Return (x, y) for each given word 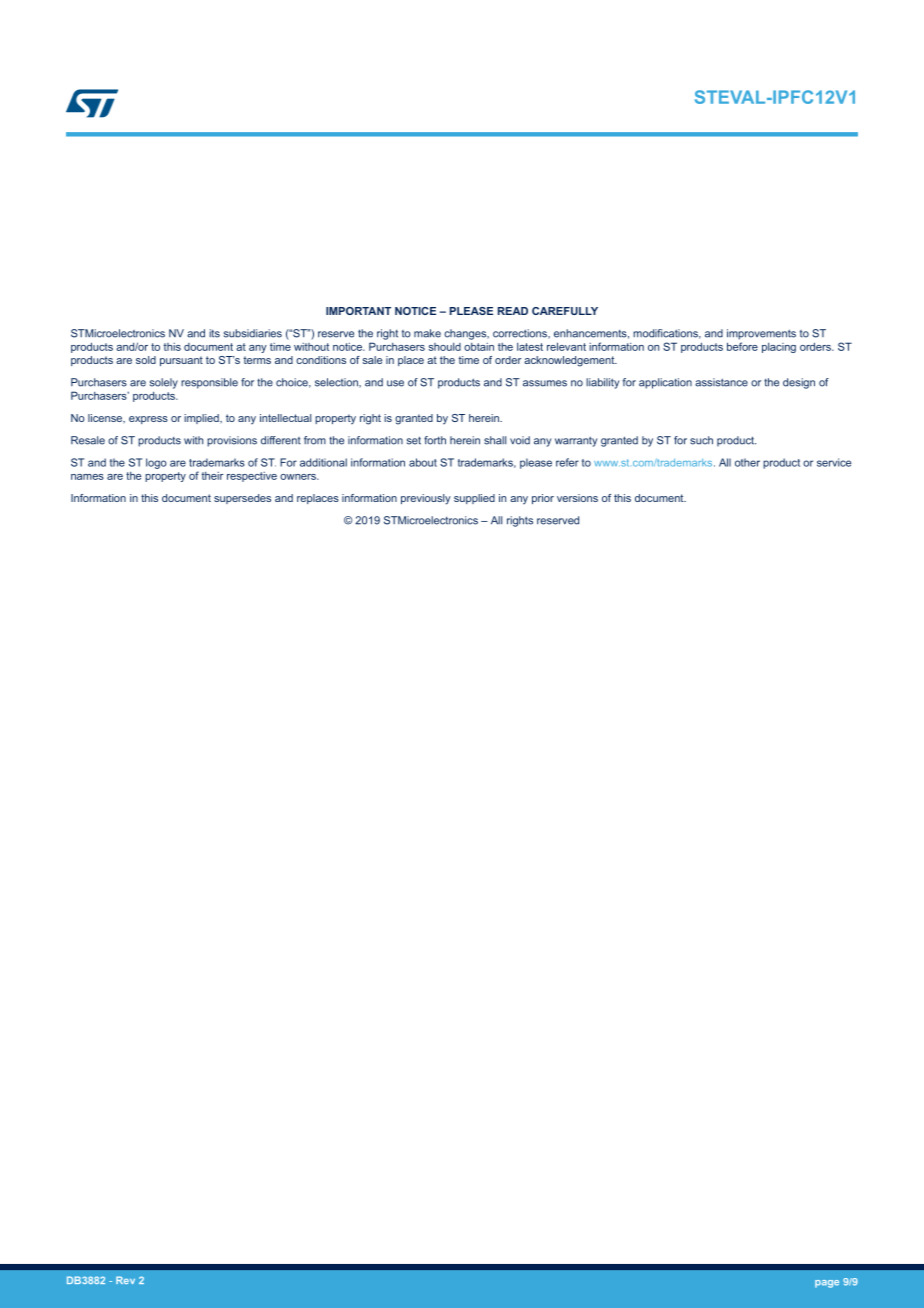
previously (426, 499)
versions (577, 498)
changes (466, 334)
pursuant (181, 361)
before (742, 346)
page (827, 1284)
